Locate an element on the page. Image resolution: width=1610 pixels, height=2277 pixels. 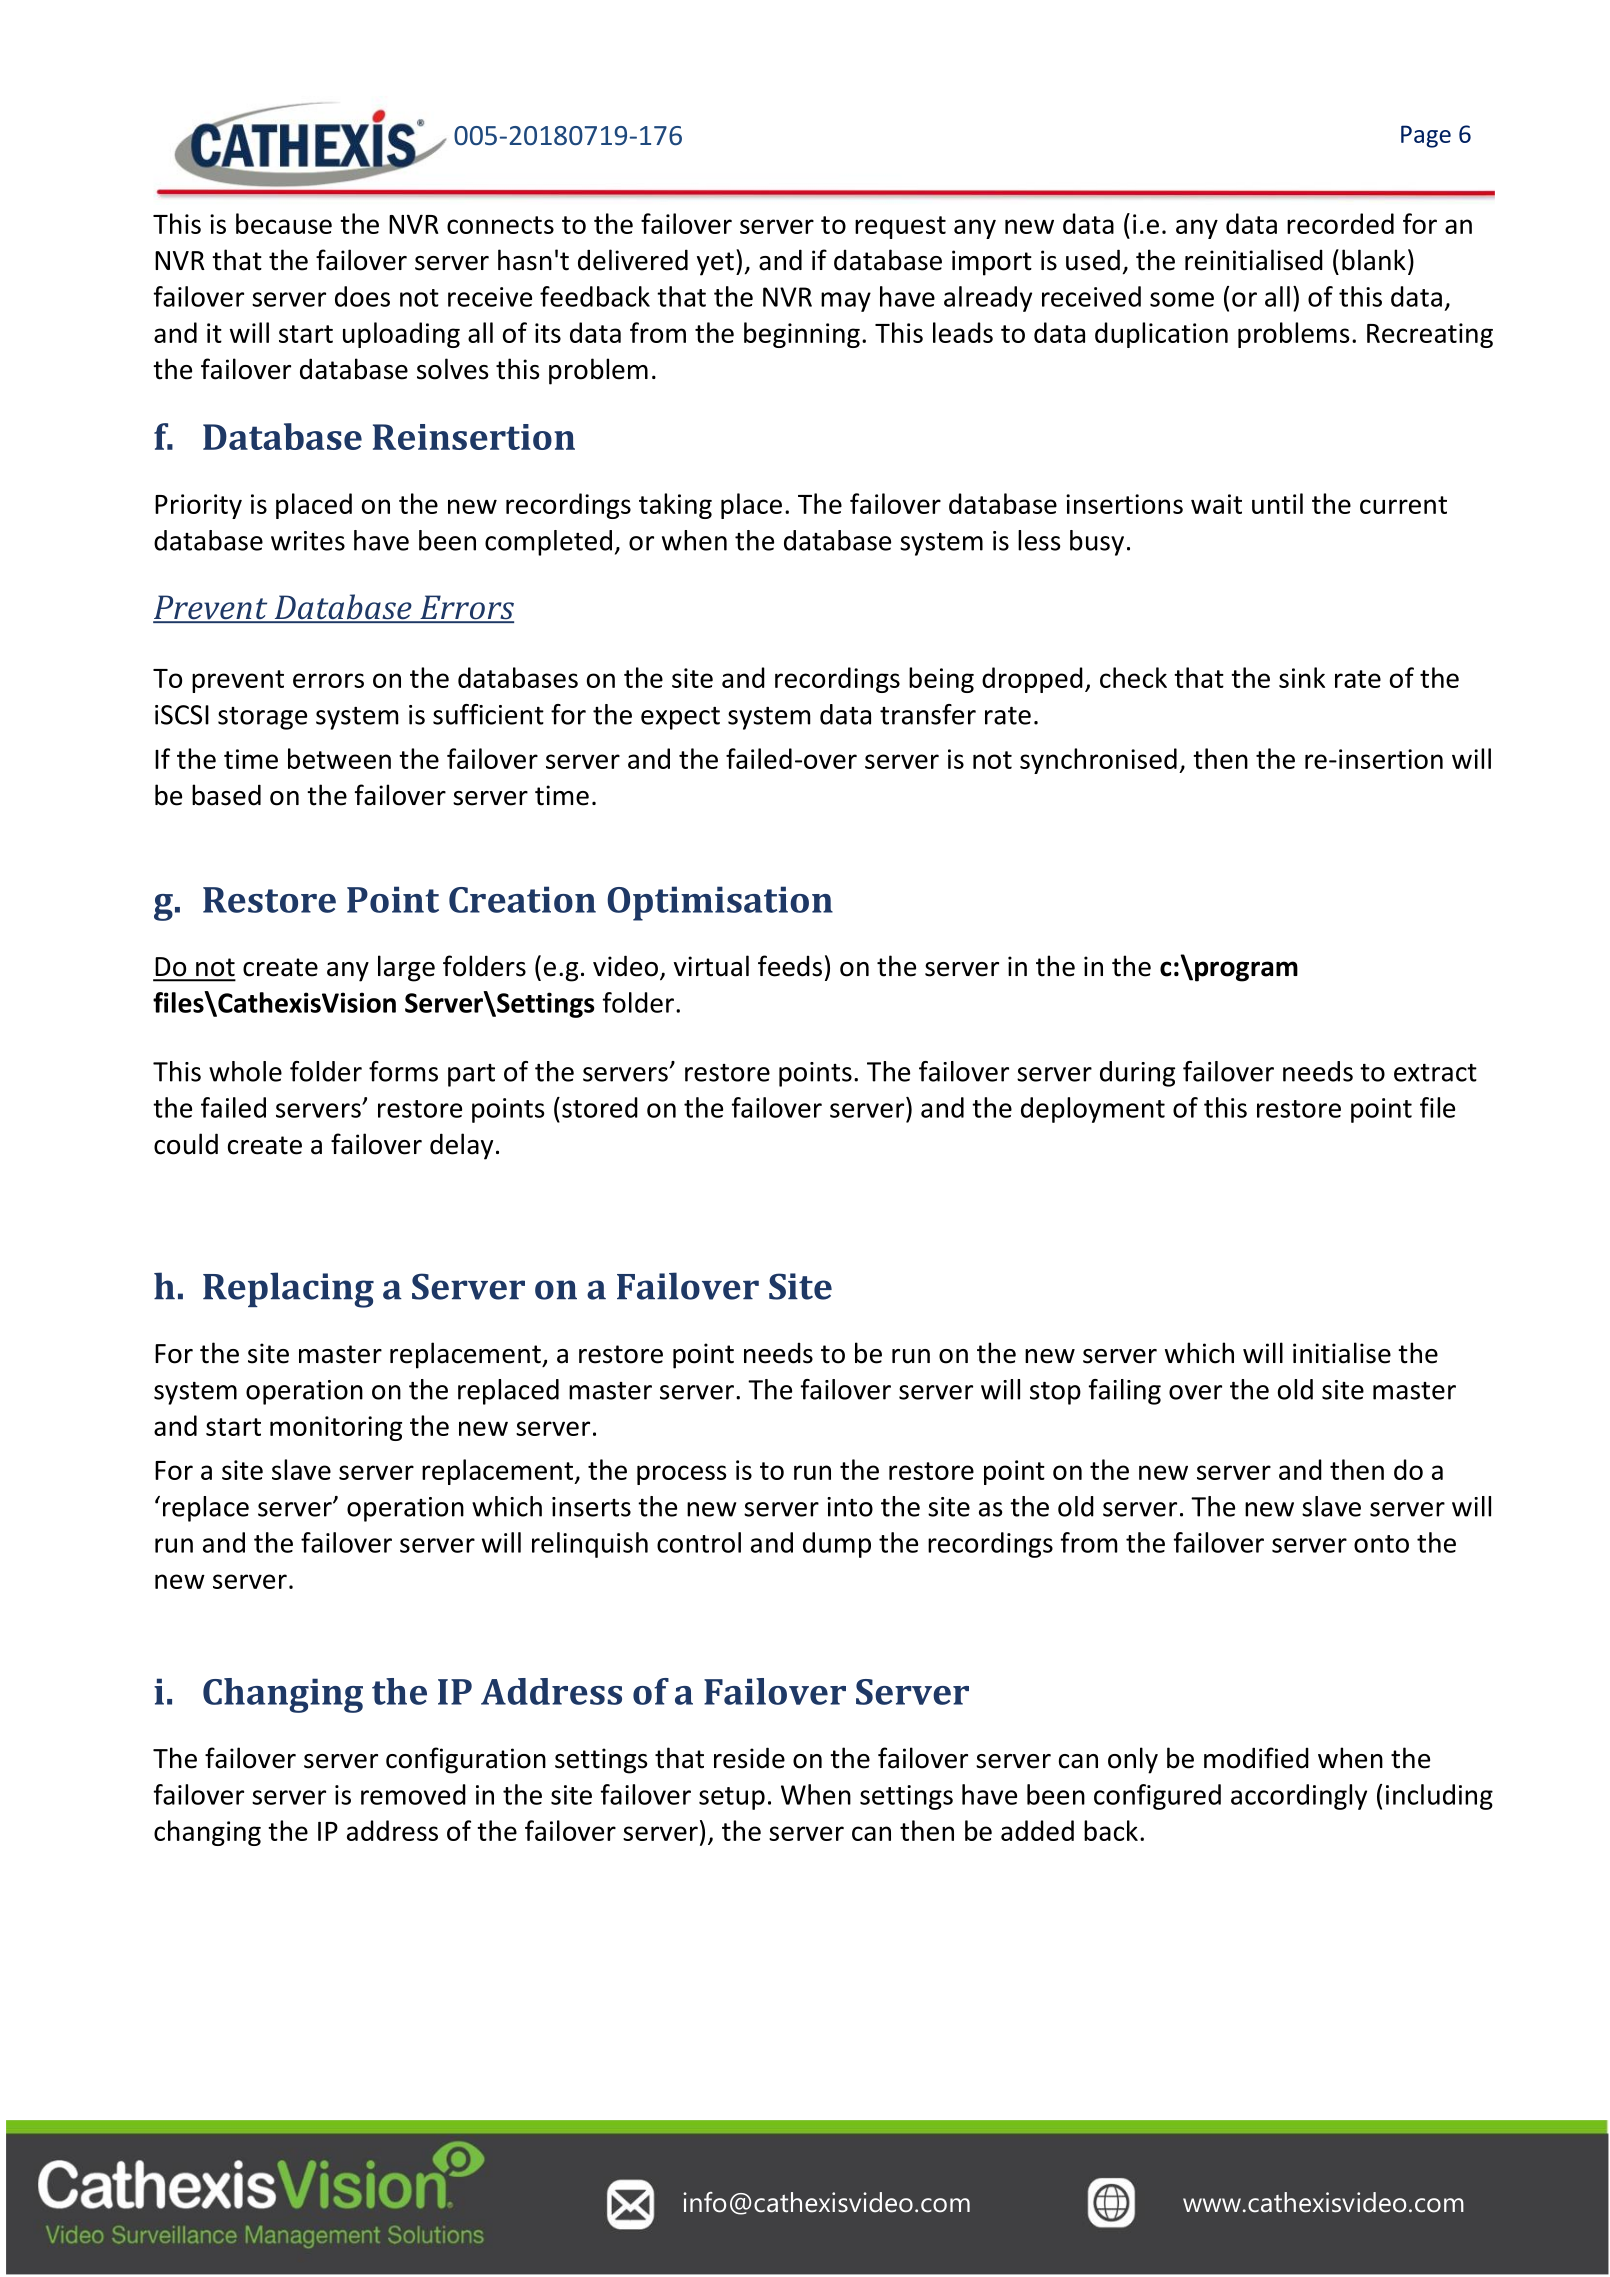
because is located at coordinates (284, 223).
